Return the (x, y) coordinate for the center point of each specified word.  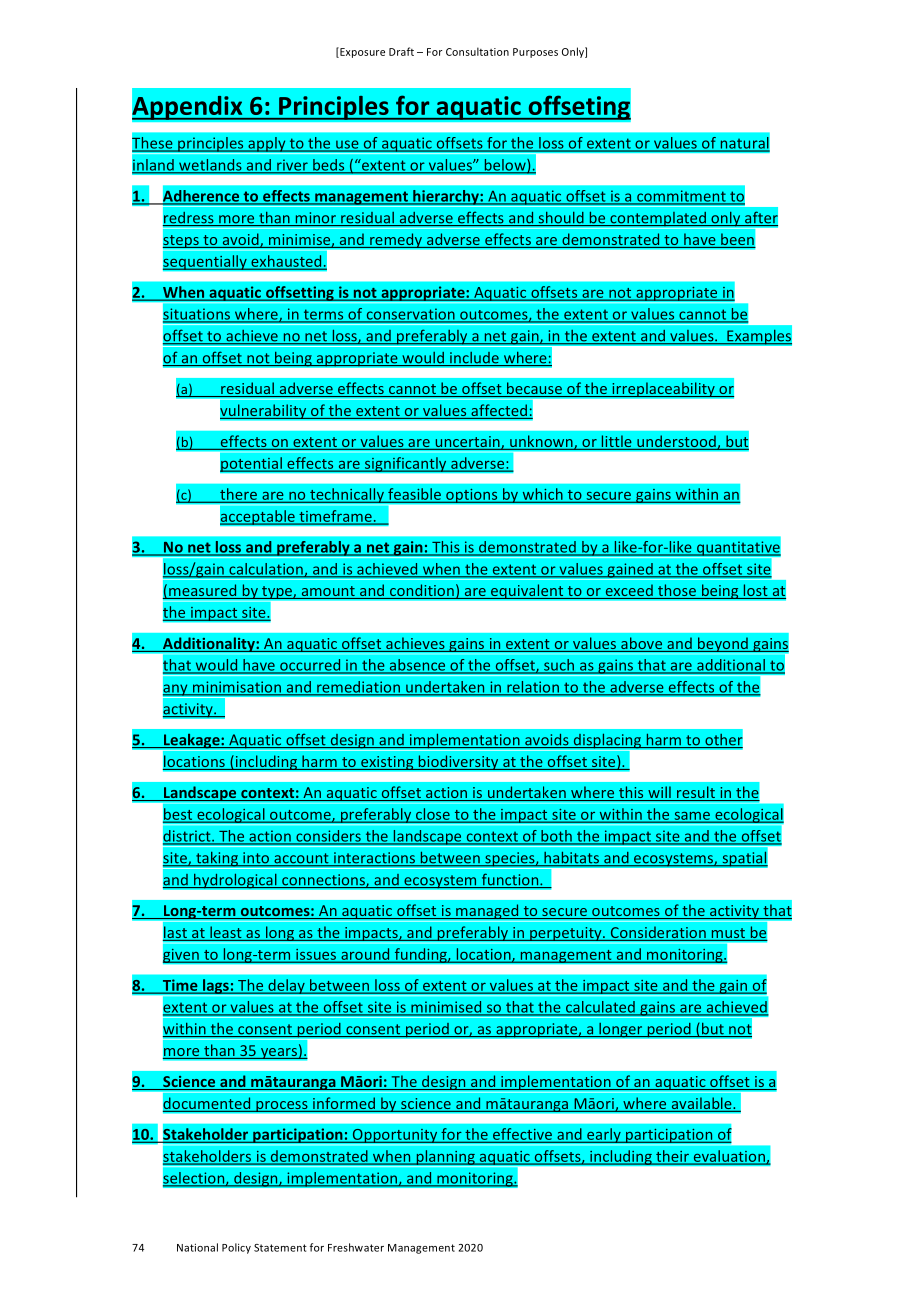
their (672, 1157)
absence (417, 666)
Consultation (477, 51)
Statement (280, 1248)
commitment (681, 197)
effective (522, 1135)
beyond (723, 644)
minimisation (236, 688)
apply (267, 145)
